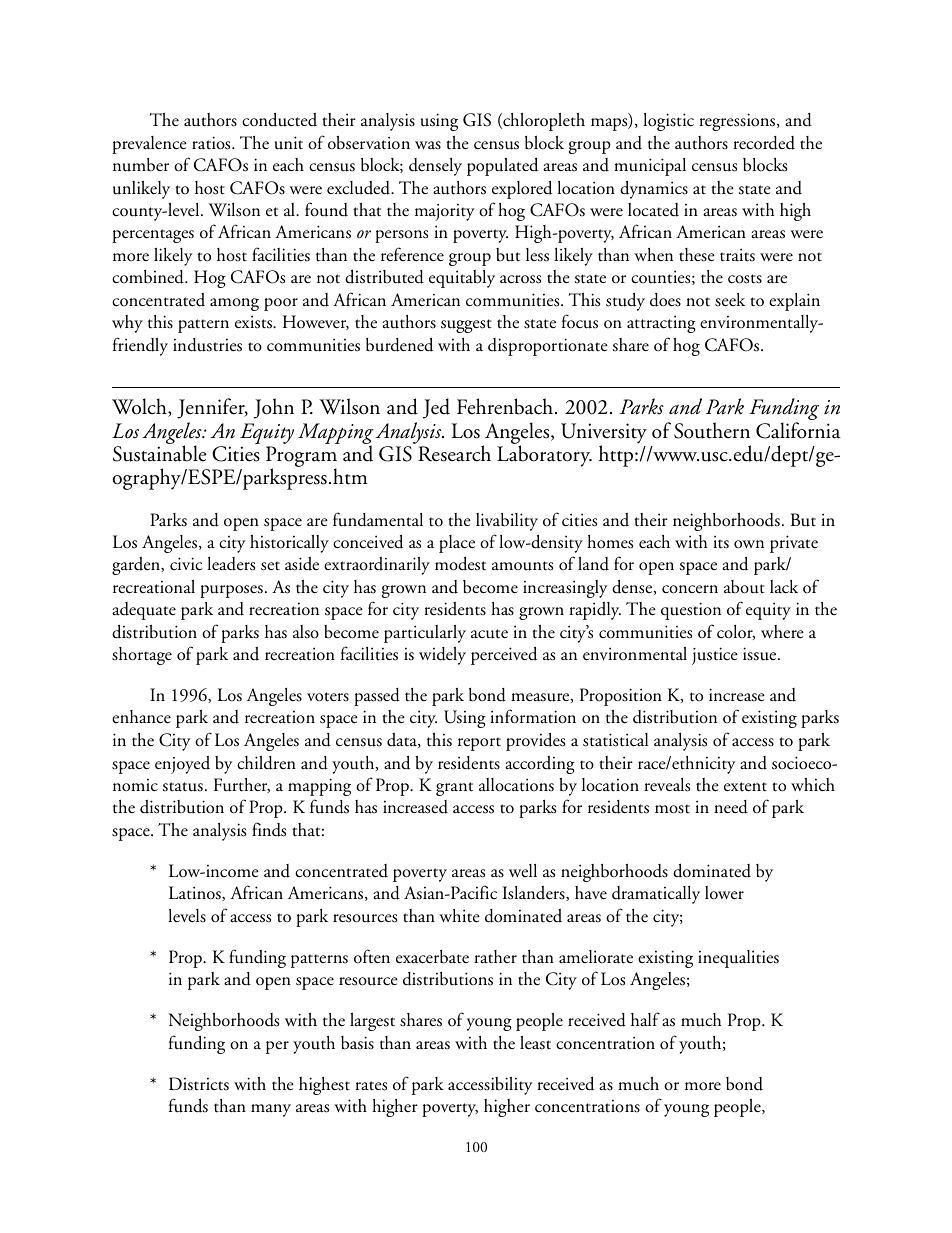 This screenshot has width=952, height=1233. I want to click on recorded, so click(764, 143).
